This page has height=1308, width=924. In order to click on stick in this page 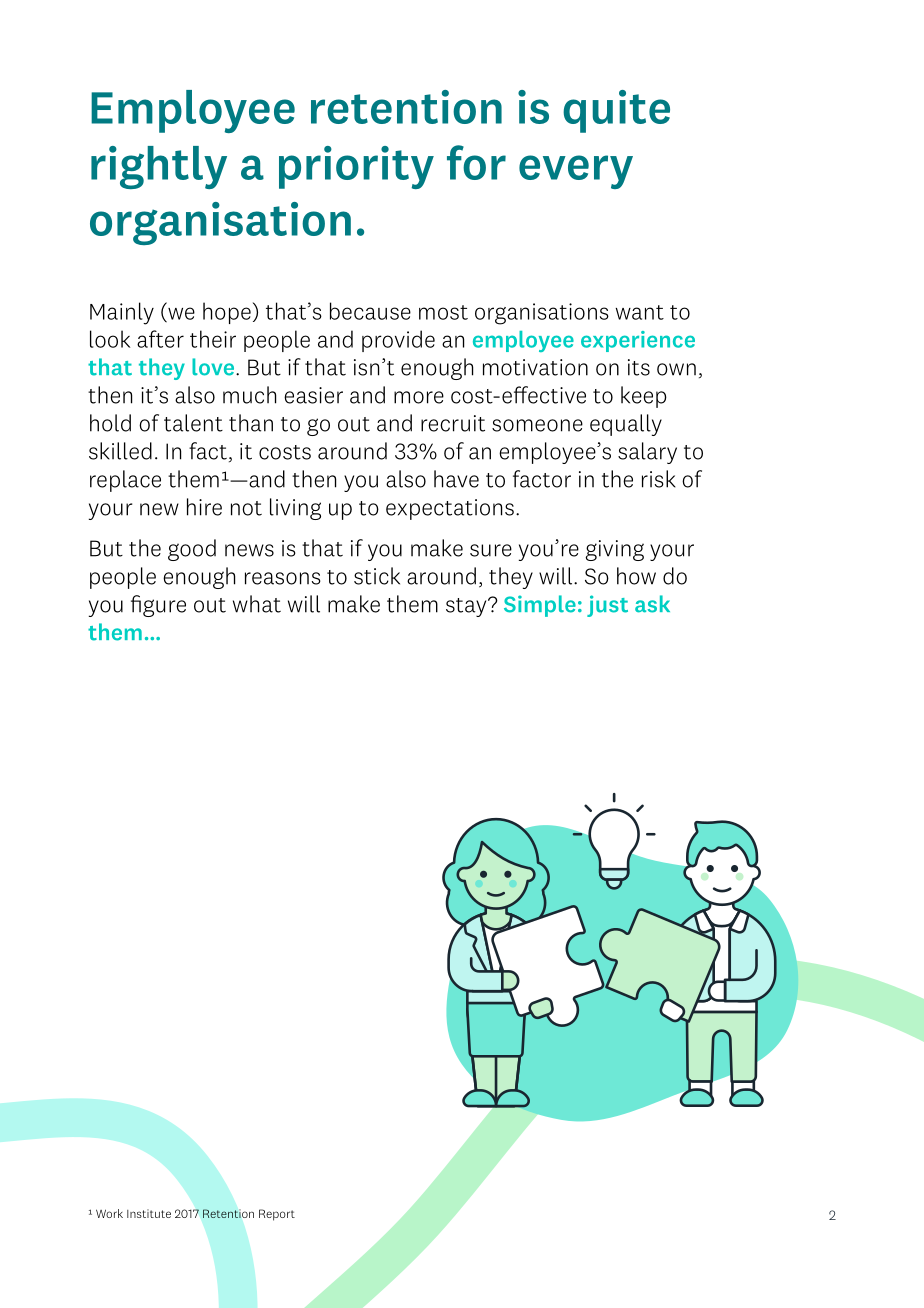, I will do `click(377, 576)`.
